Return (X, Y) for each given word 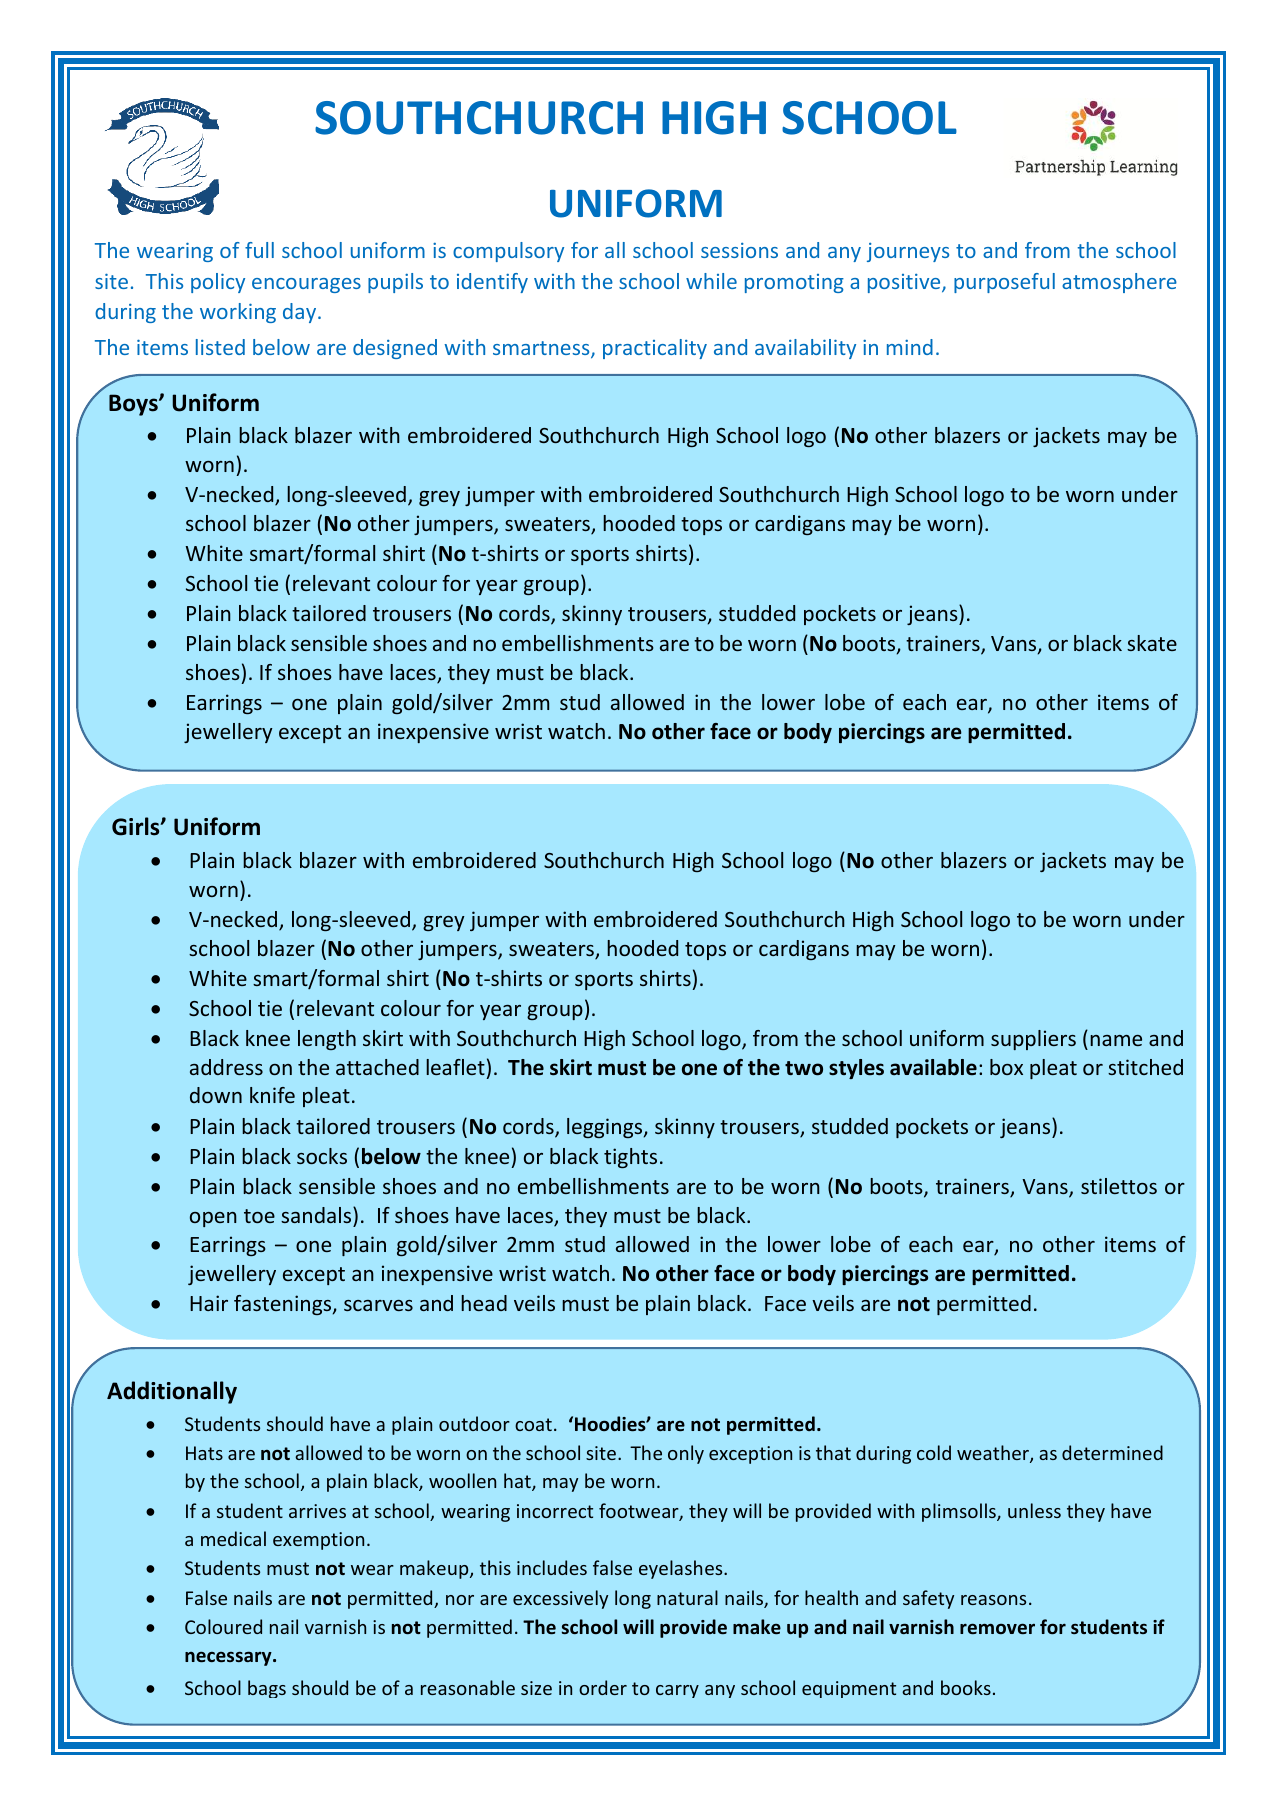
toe (259, 1216)
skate (1152, 643)
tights (630, 1158)
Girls (137, 826)
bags (267, 1689)
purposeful (1004, 283)
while (711, 281)
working (238, 313)
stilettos (1119, 1186)
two (804, 1068)
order (603, 1687)
